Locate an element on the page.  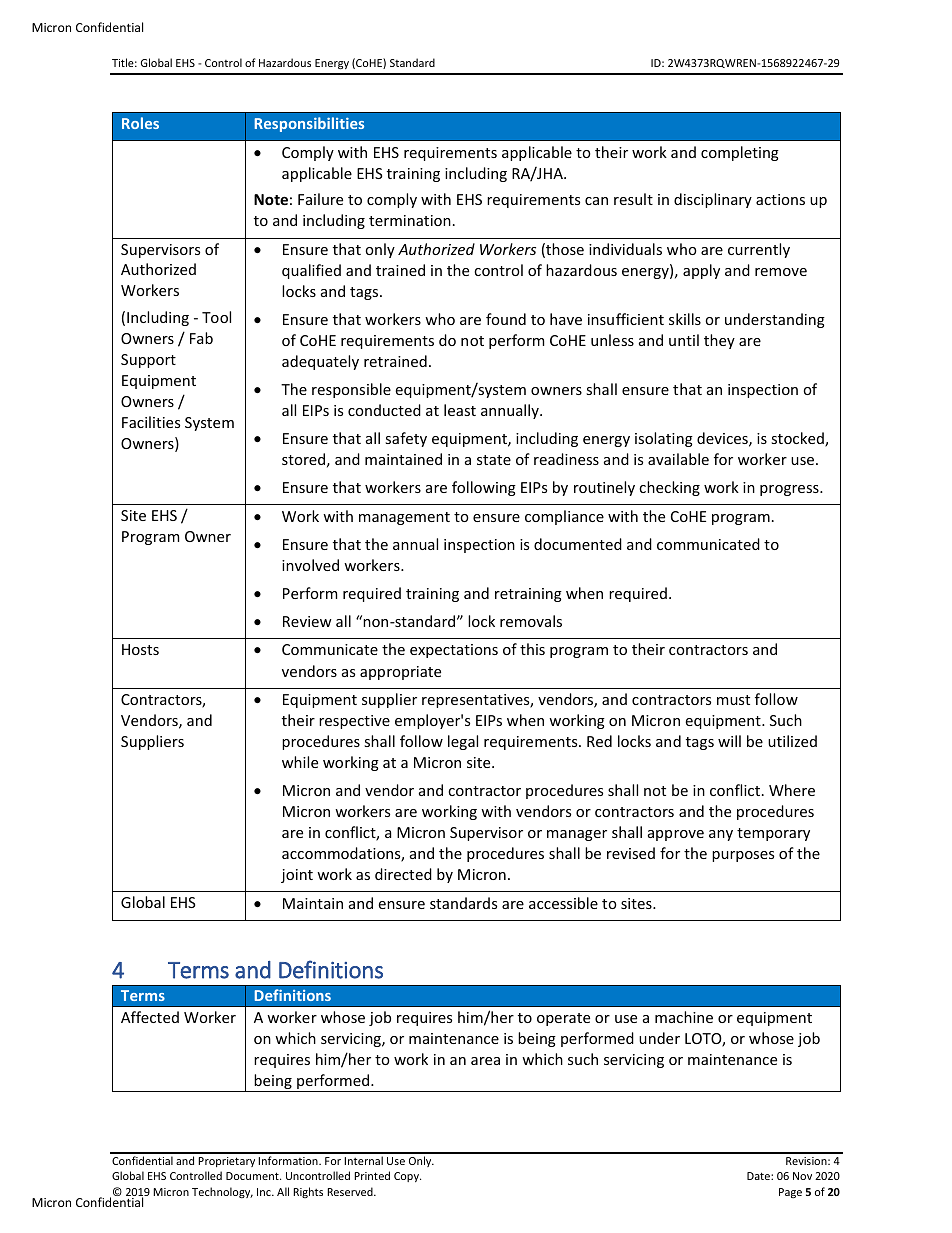
Technology is located at coordinates (222, 1192).
